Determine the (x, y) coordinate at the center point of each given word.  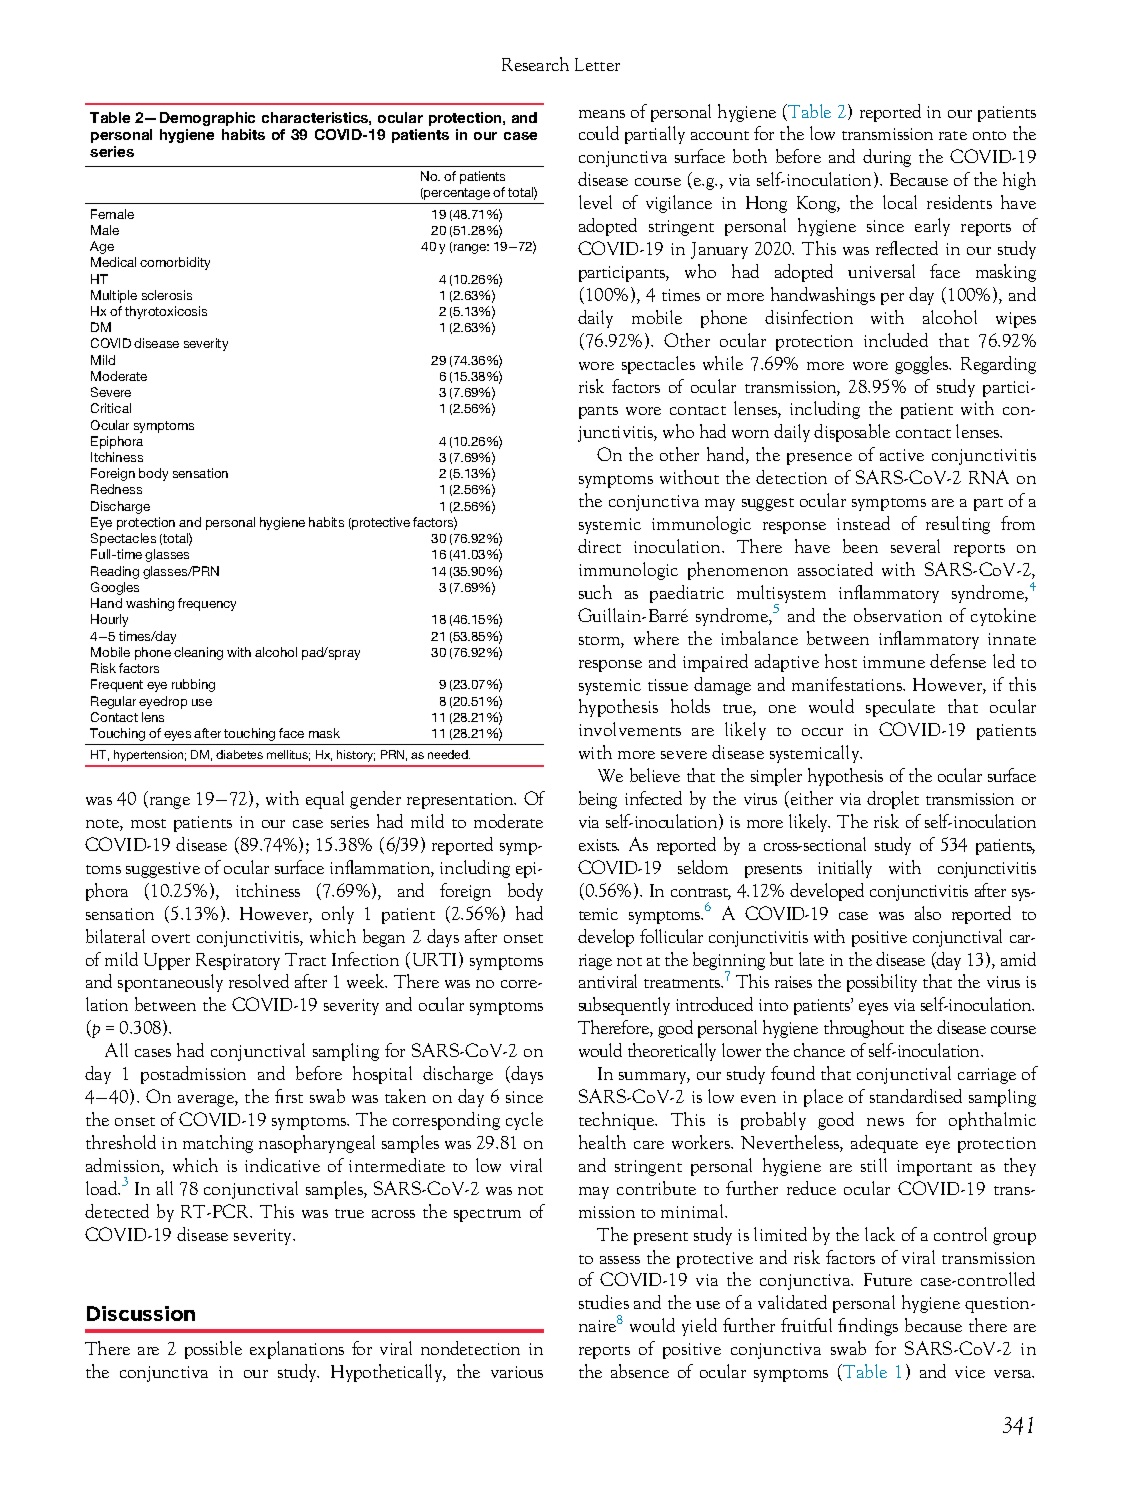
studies (604, 1302)
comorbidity (175, 263)
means (602, 114)
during (887, 158)
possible (213, 1350)
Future (888, 1279)
